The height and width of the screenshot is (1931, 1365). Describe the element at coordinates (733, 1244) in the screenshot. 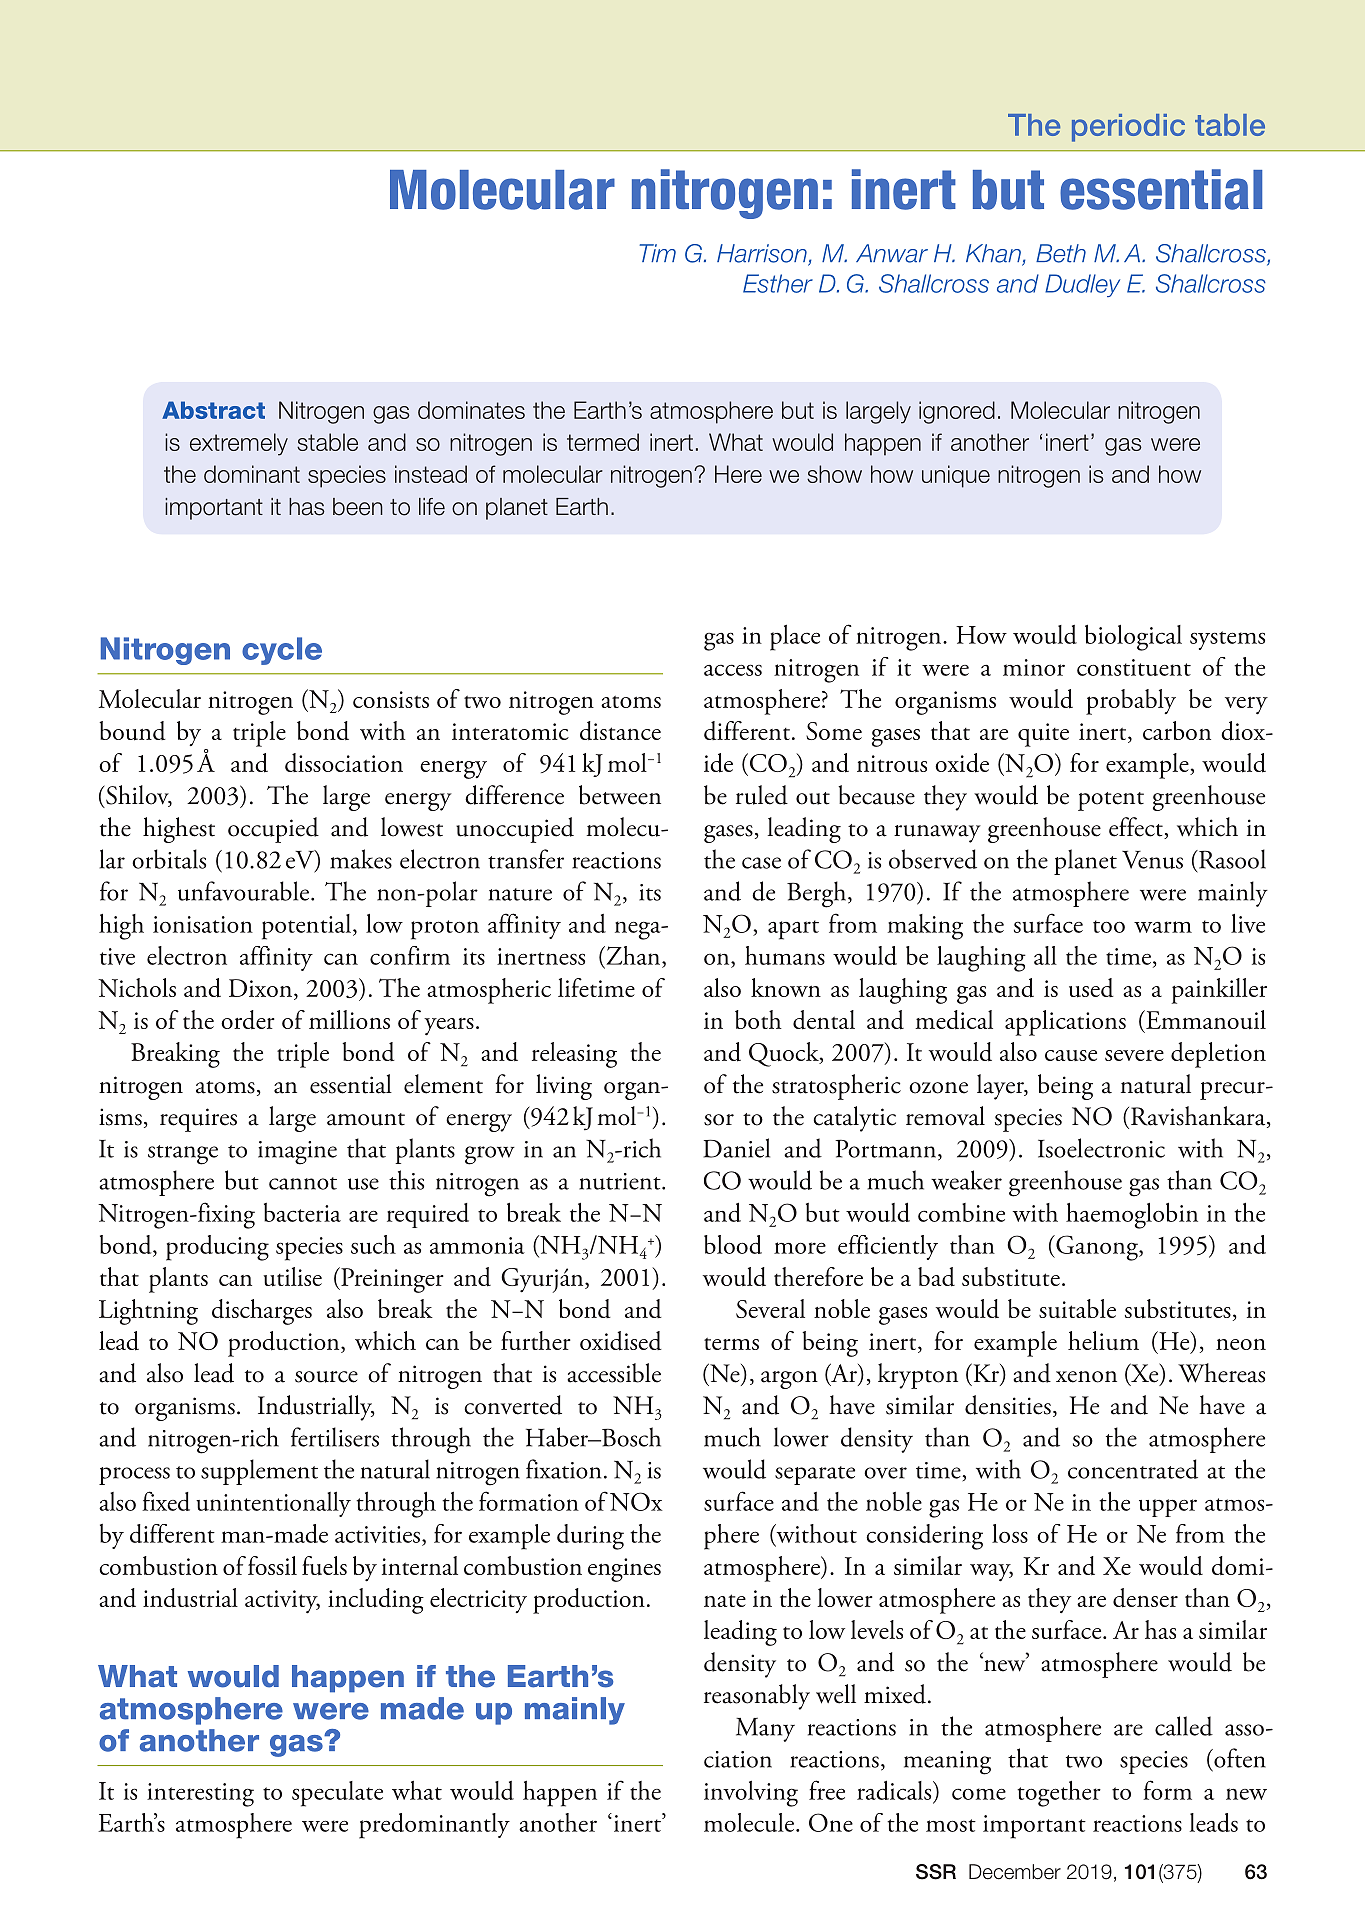

I see `blood` at that location.
